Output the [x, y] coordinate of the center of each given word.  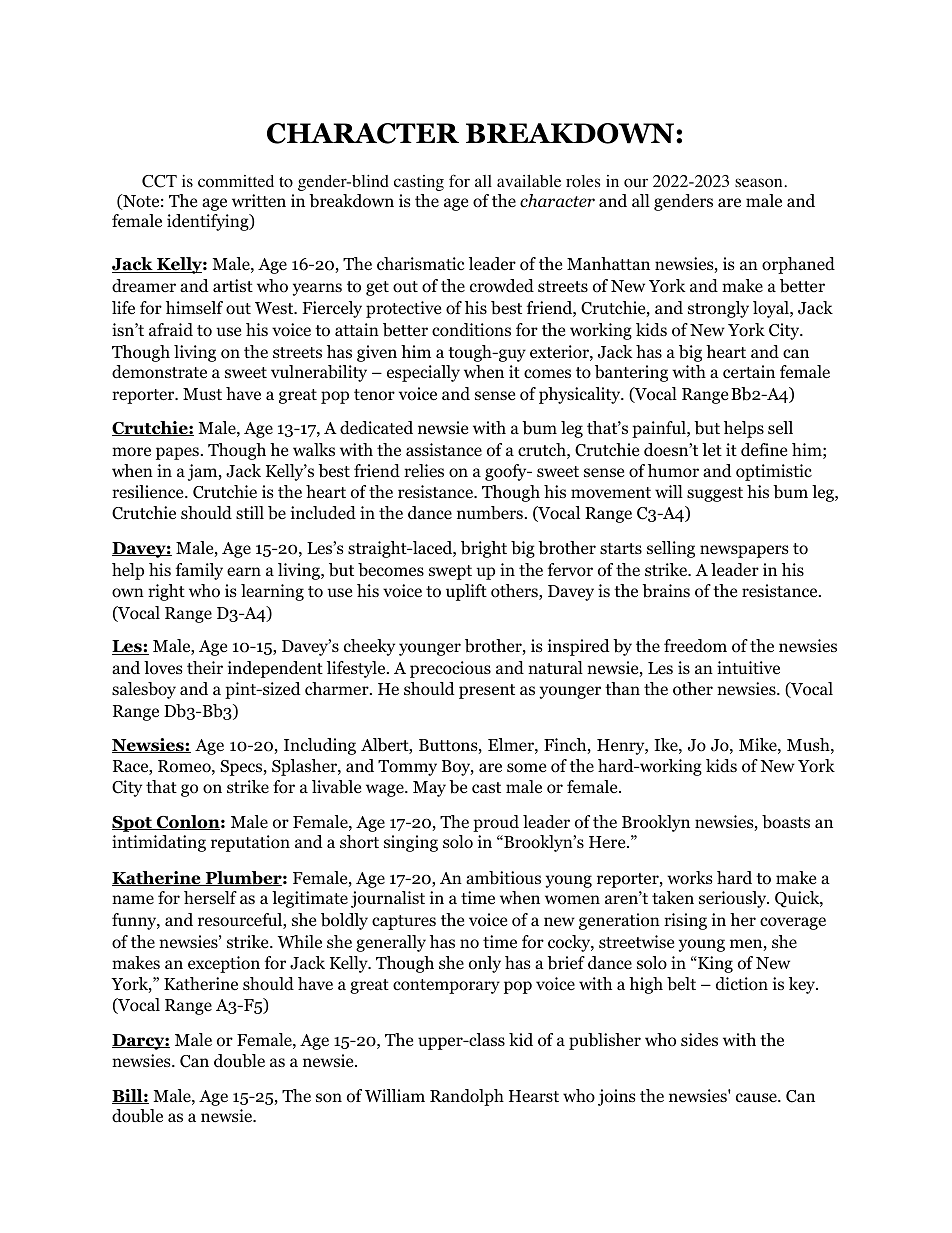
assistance [444, 449]
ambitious [503, 878]
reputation [250, 843]
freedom [695, 646]
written [259, 201]
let [712, 449]
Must [202, 394]
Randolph [467, 1097]
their [205, 667]
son [329, 1098]
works [690, 878]
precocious [450, 669]
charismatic [420, 263]
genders [683, 202]
